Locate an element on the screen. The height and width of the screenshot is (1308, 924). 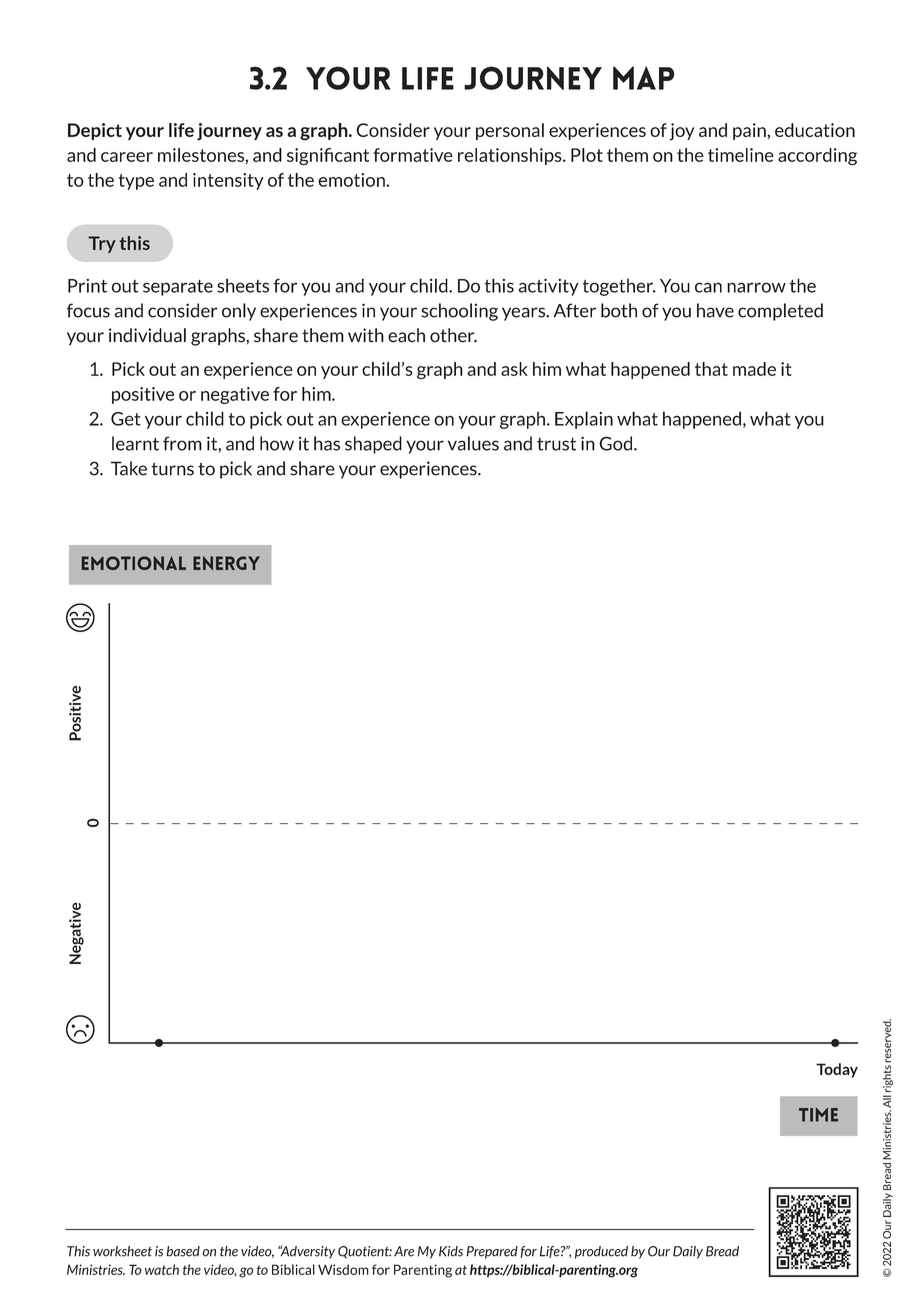
personal is located at coordinates (510, 131).
